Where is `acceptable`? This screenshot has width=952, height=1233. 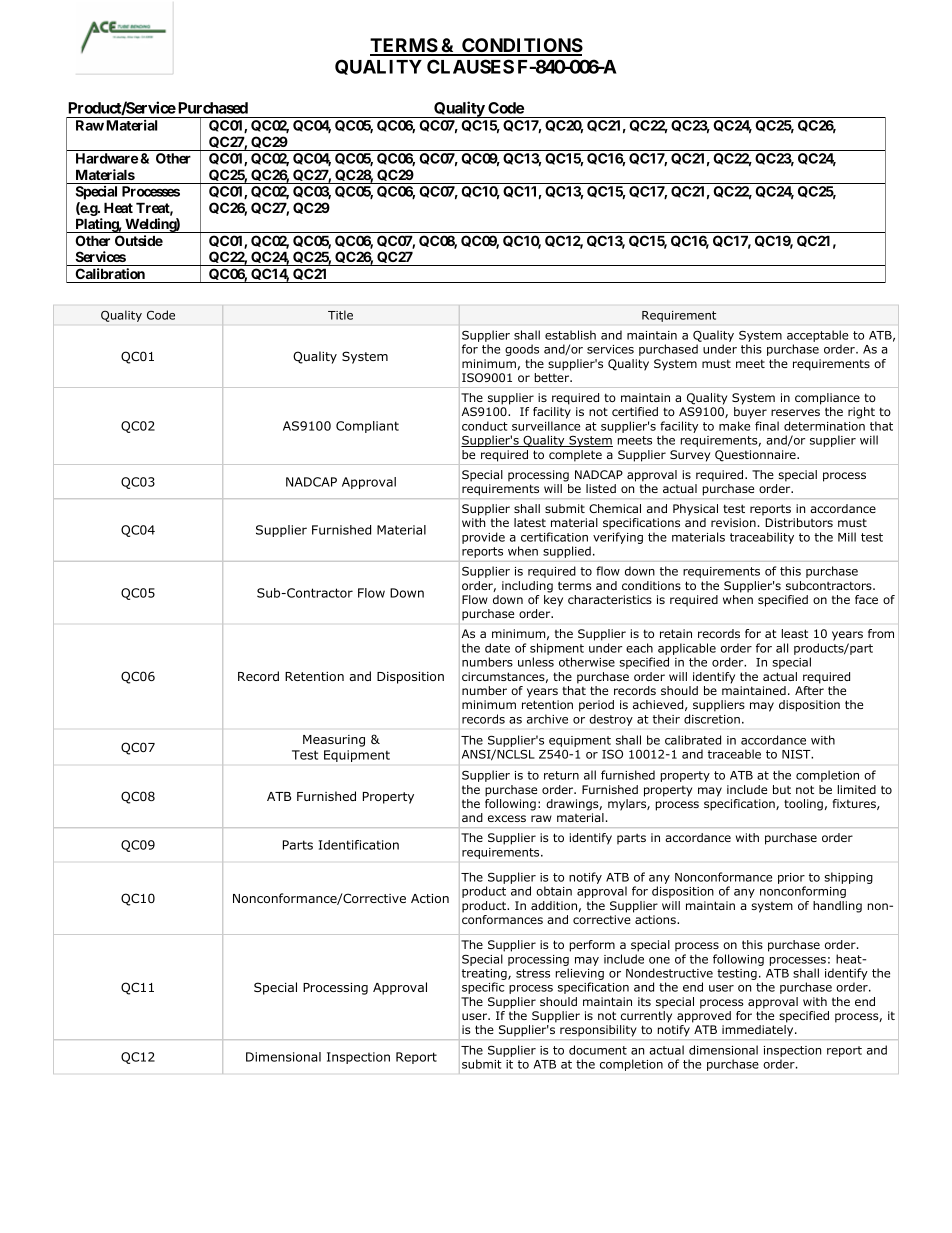 acceptable is located at coordinates (817, 336).
